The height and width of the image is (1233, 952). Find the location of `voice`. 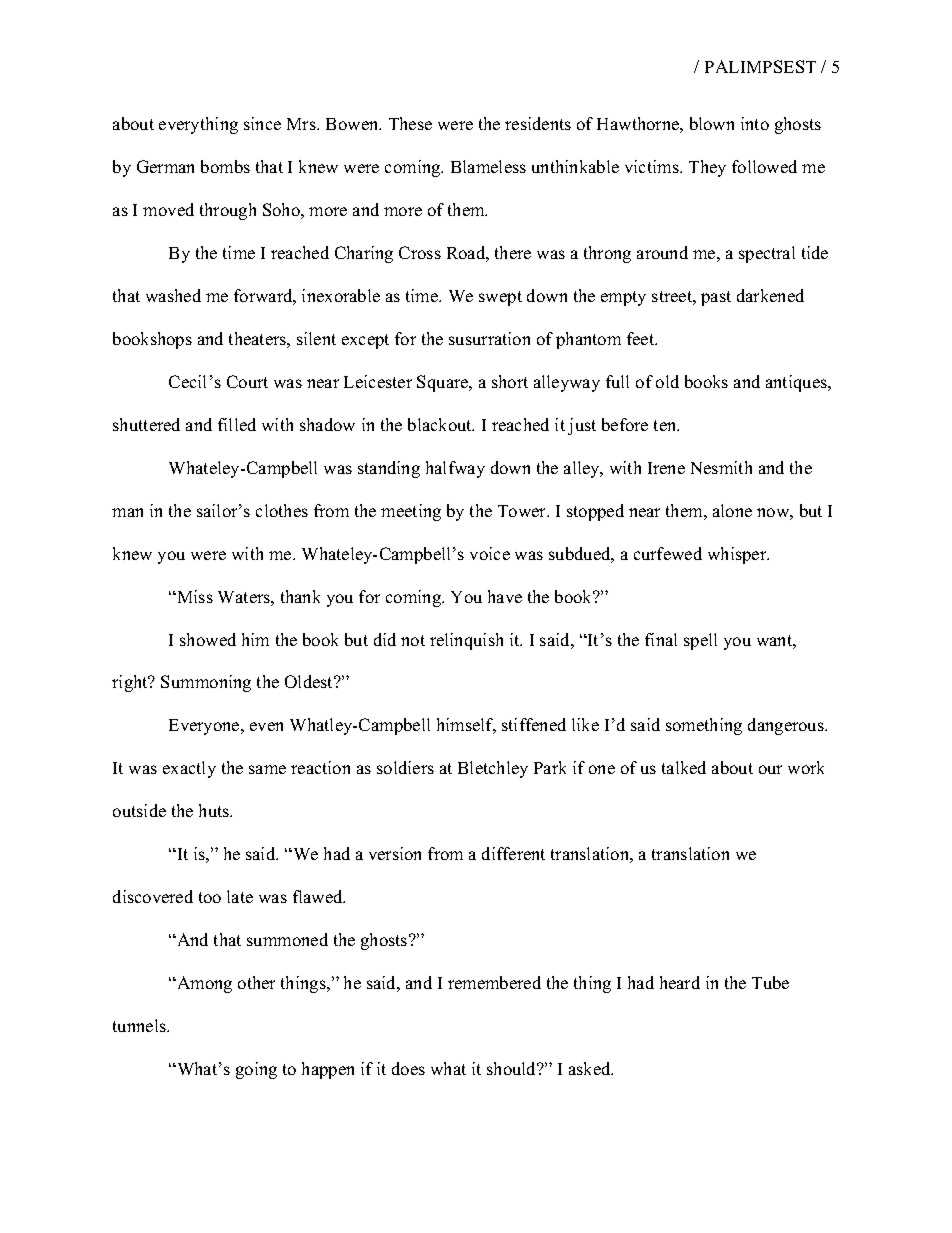

voice is located at coordinates (490, 553).
